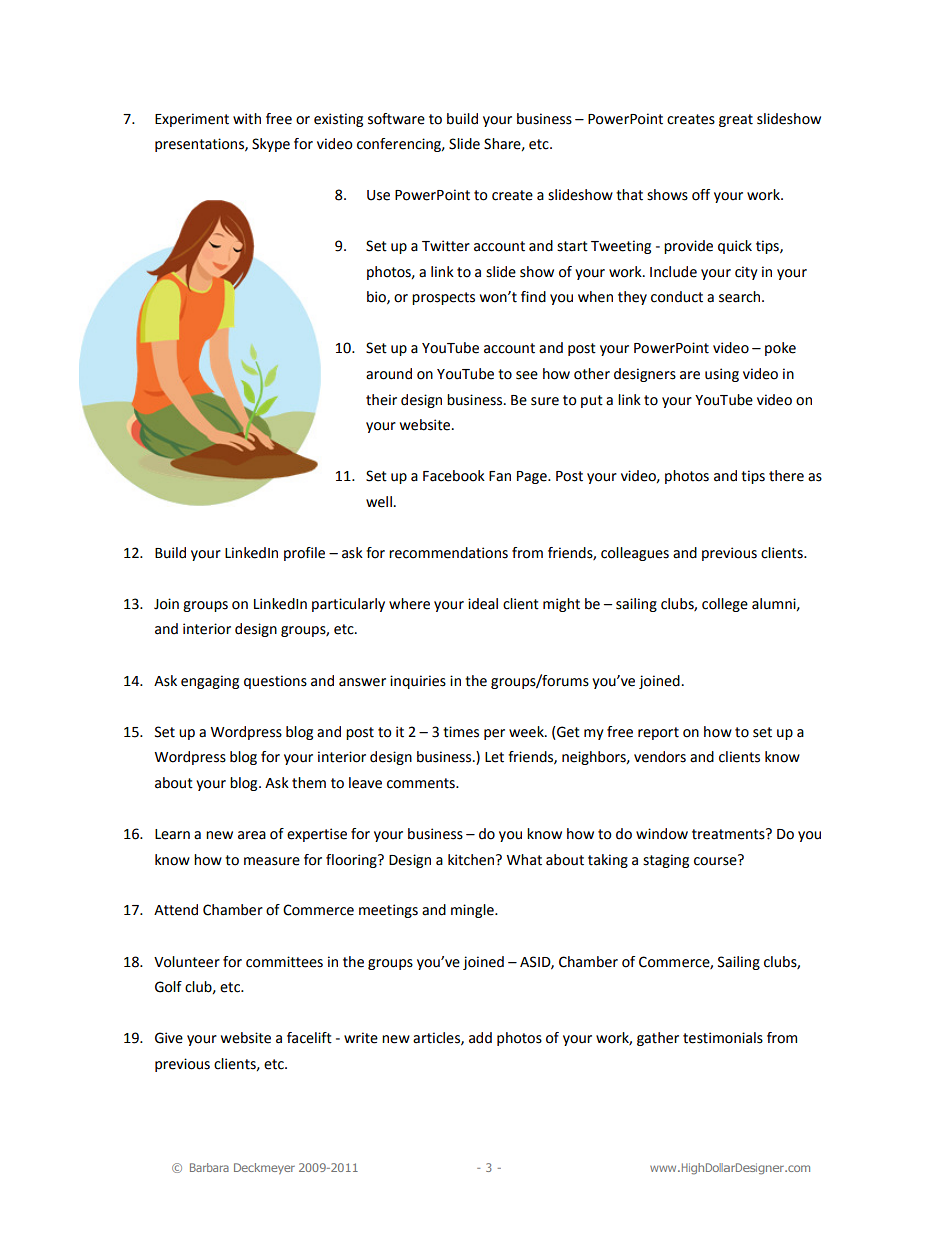  What do you see at coordinates (480, 1038) in the image?
I see `add` at bounding box center [480, 1038].
